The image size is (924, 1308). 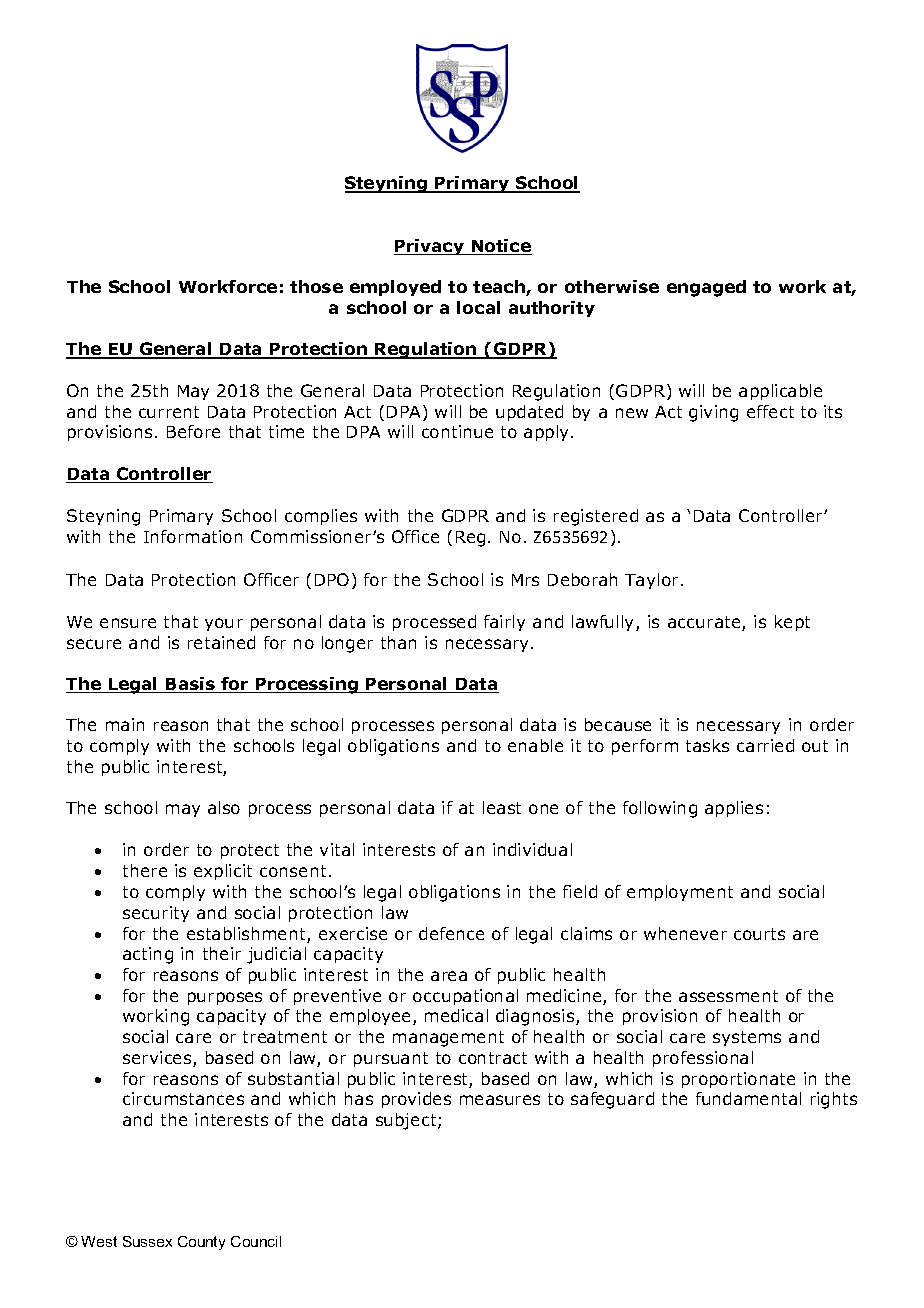 What do you see at coordinates (457, 431) in the page?
I see `continue` at bounding box center [457, 431].
